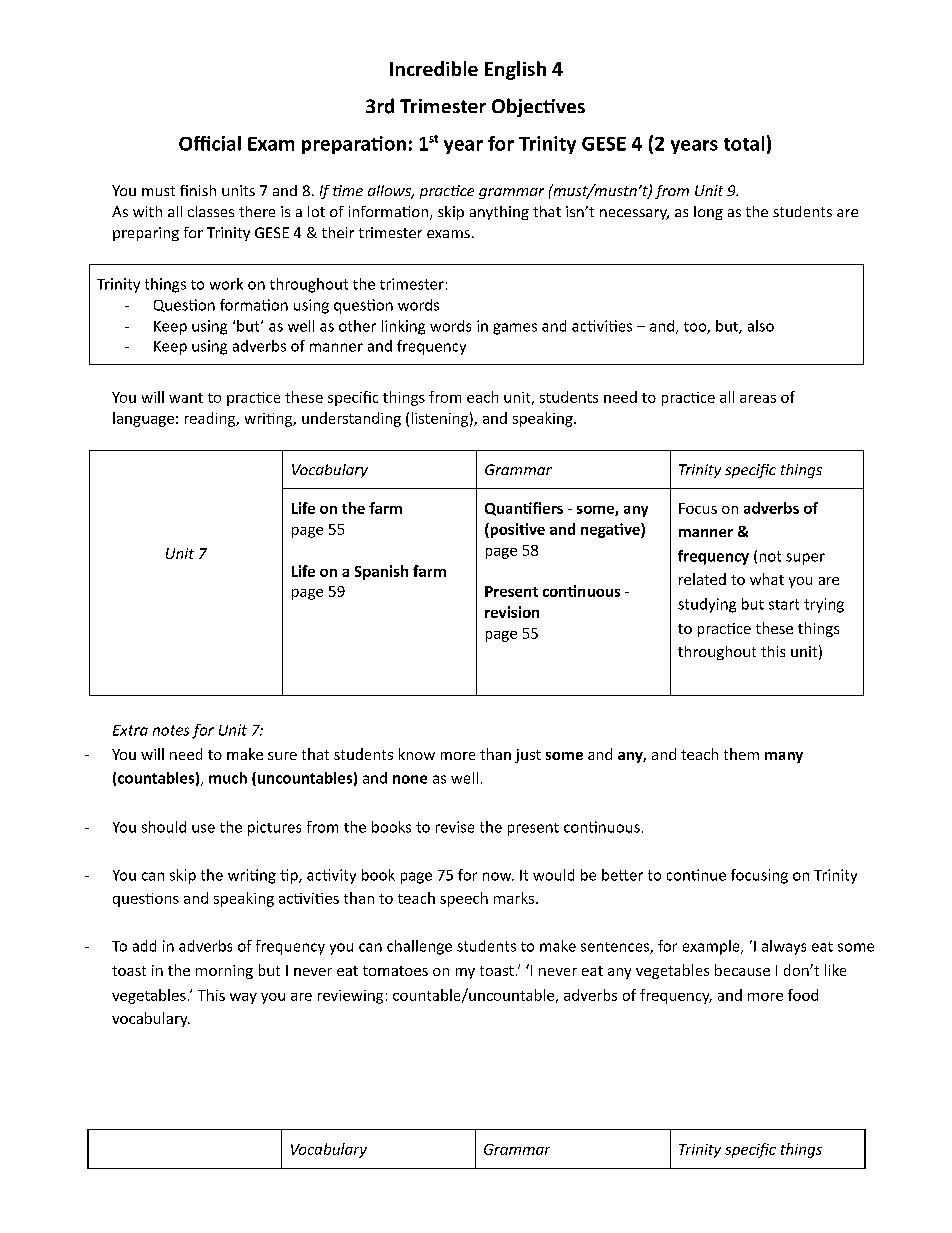 The width and height of the image is (952, 1233). I want to click on total, so click(744, 143).
